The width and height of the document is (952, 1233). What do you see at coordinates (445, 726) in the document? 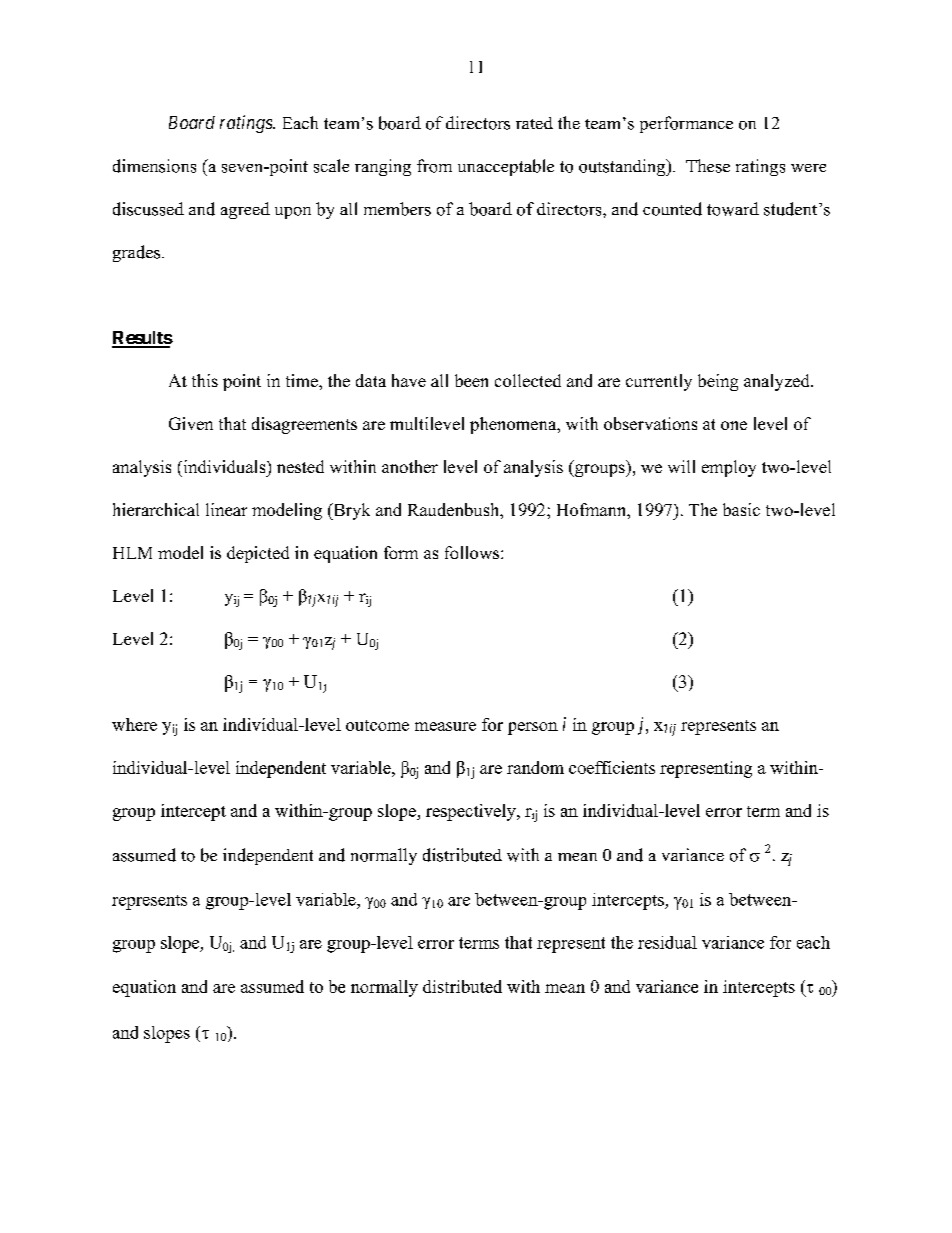
I see `measure` at bounding box center [445, 726].
